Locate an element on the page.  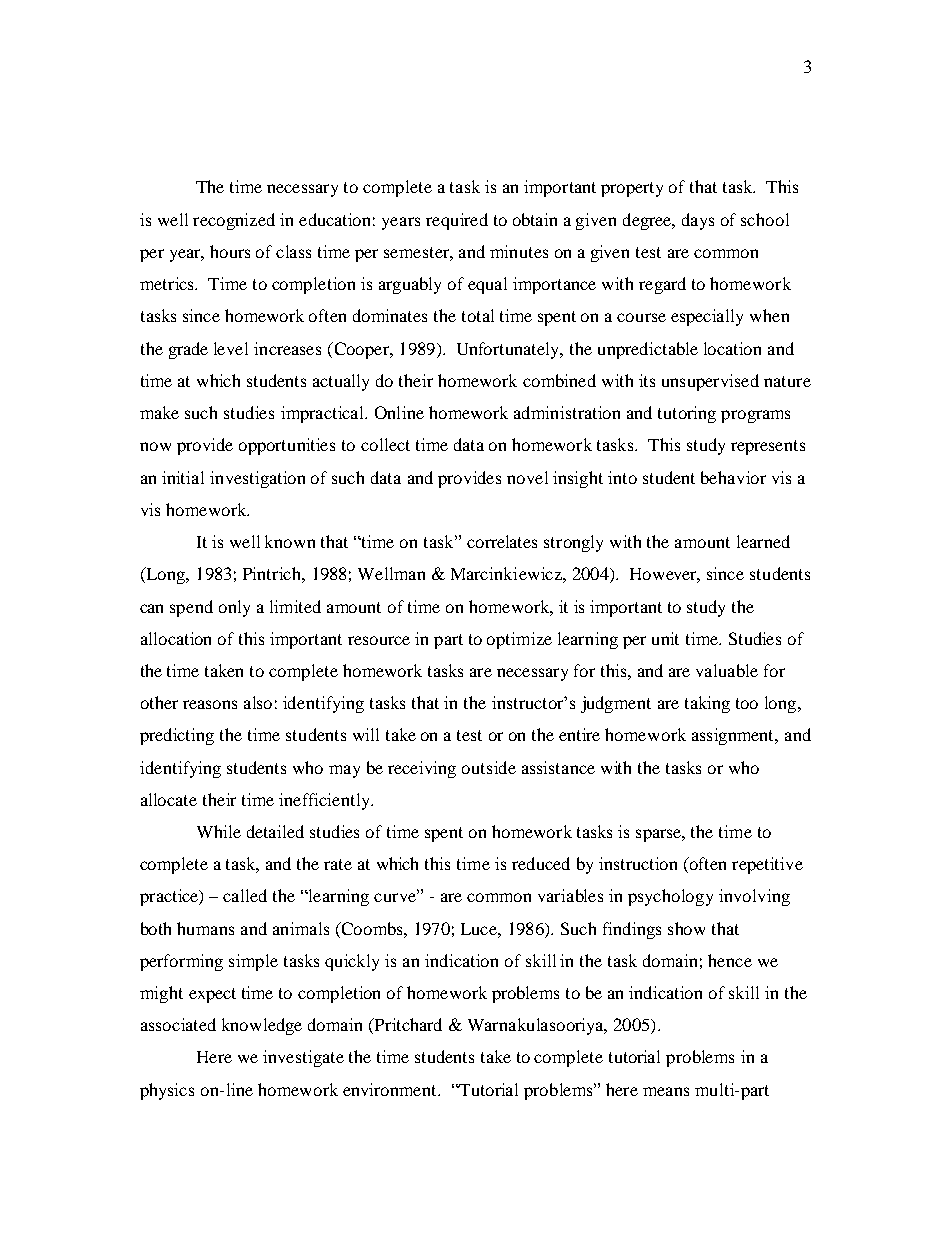
only is located at coordinates (234, 608).
